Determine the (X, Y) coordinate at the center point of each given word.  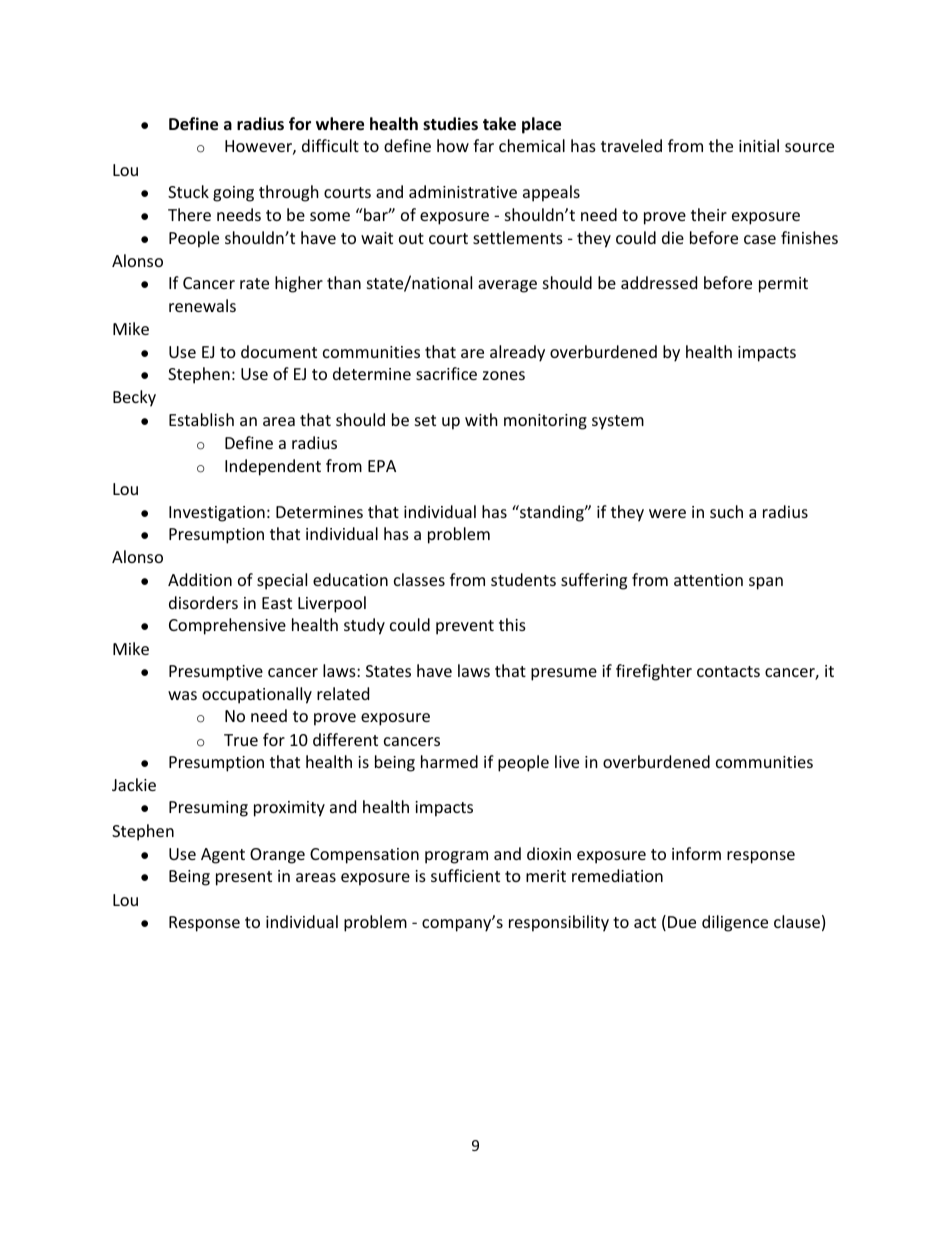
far (483, 145)
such (726, 511)
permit (783, 285)
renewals (202, 305)
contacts (728, 671)
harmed (449, 761)
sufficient (465, 875)
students (523, 579)
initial (759, 145)
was (182, 695)
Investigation (217, 514)
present (244, 878)
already (517, 353)
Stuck (188, 191)
